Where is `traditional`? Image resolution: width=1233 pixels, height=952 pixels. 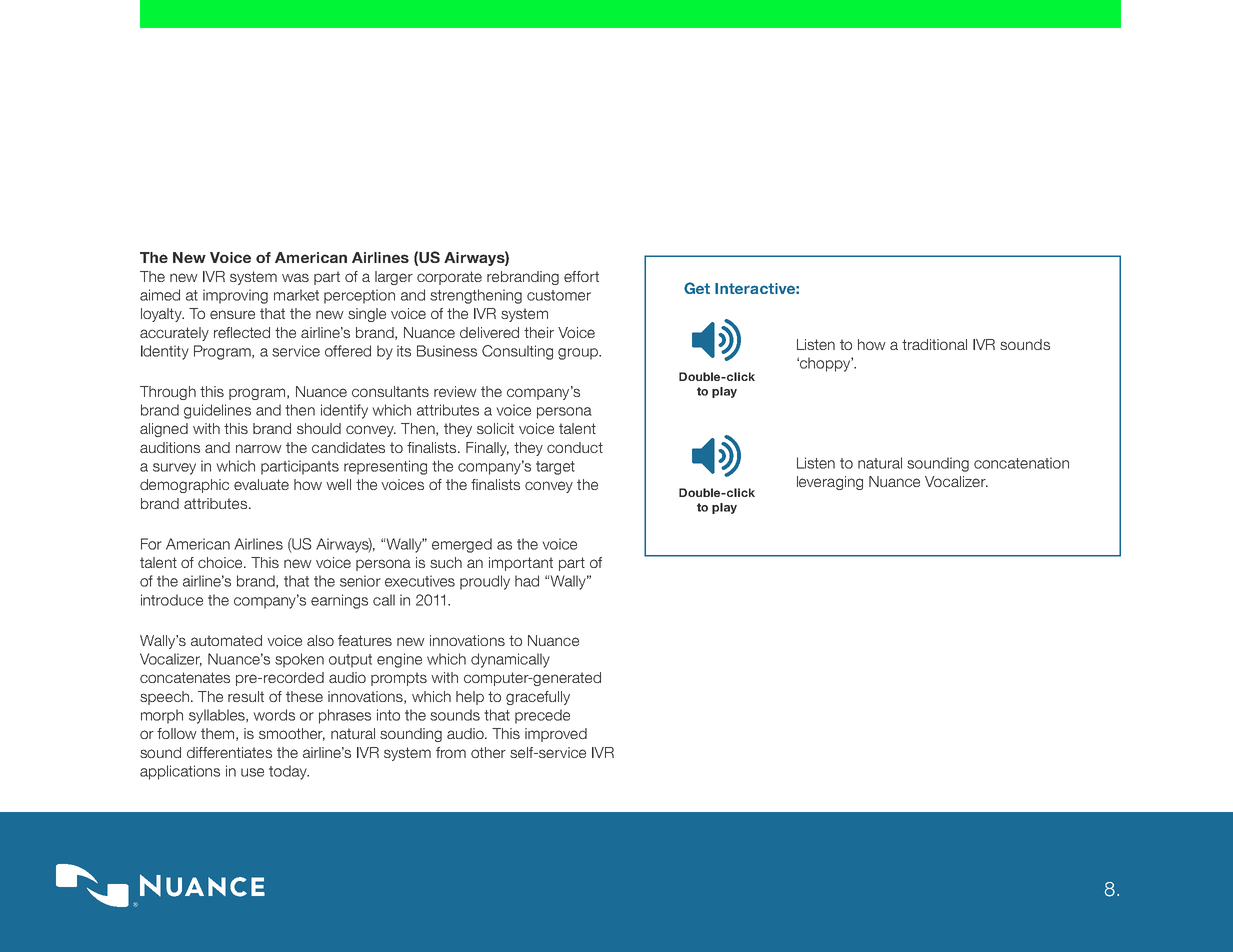
traditional is located at coordinates (934, 344).
